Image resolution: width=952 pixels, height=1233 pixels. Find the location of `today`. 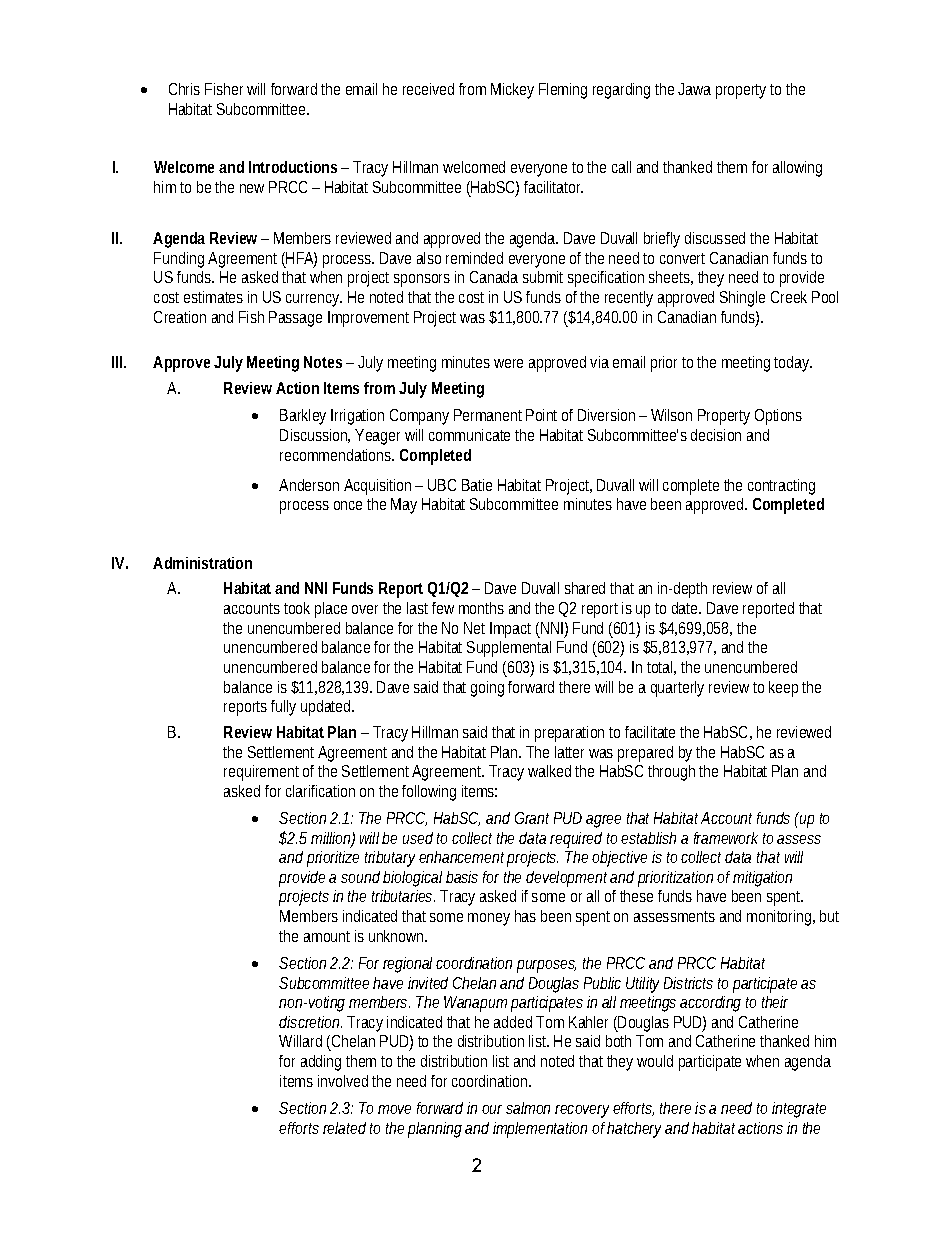

today is located at coordinates (793, 364).
